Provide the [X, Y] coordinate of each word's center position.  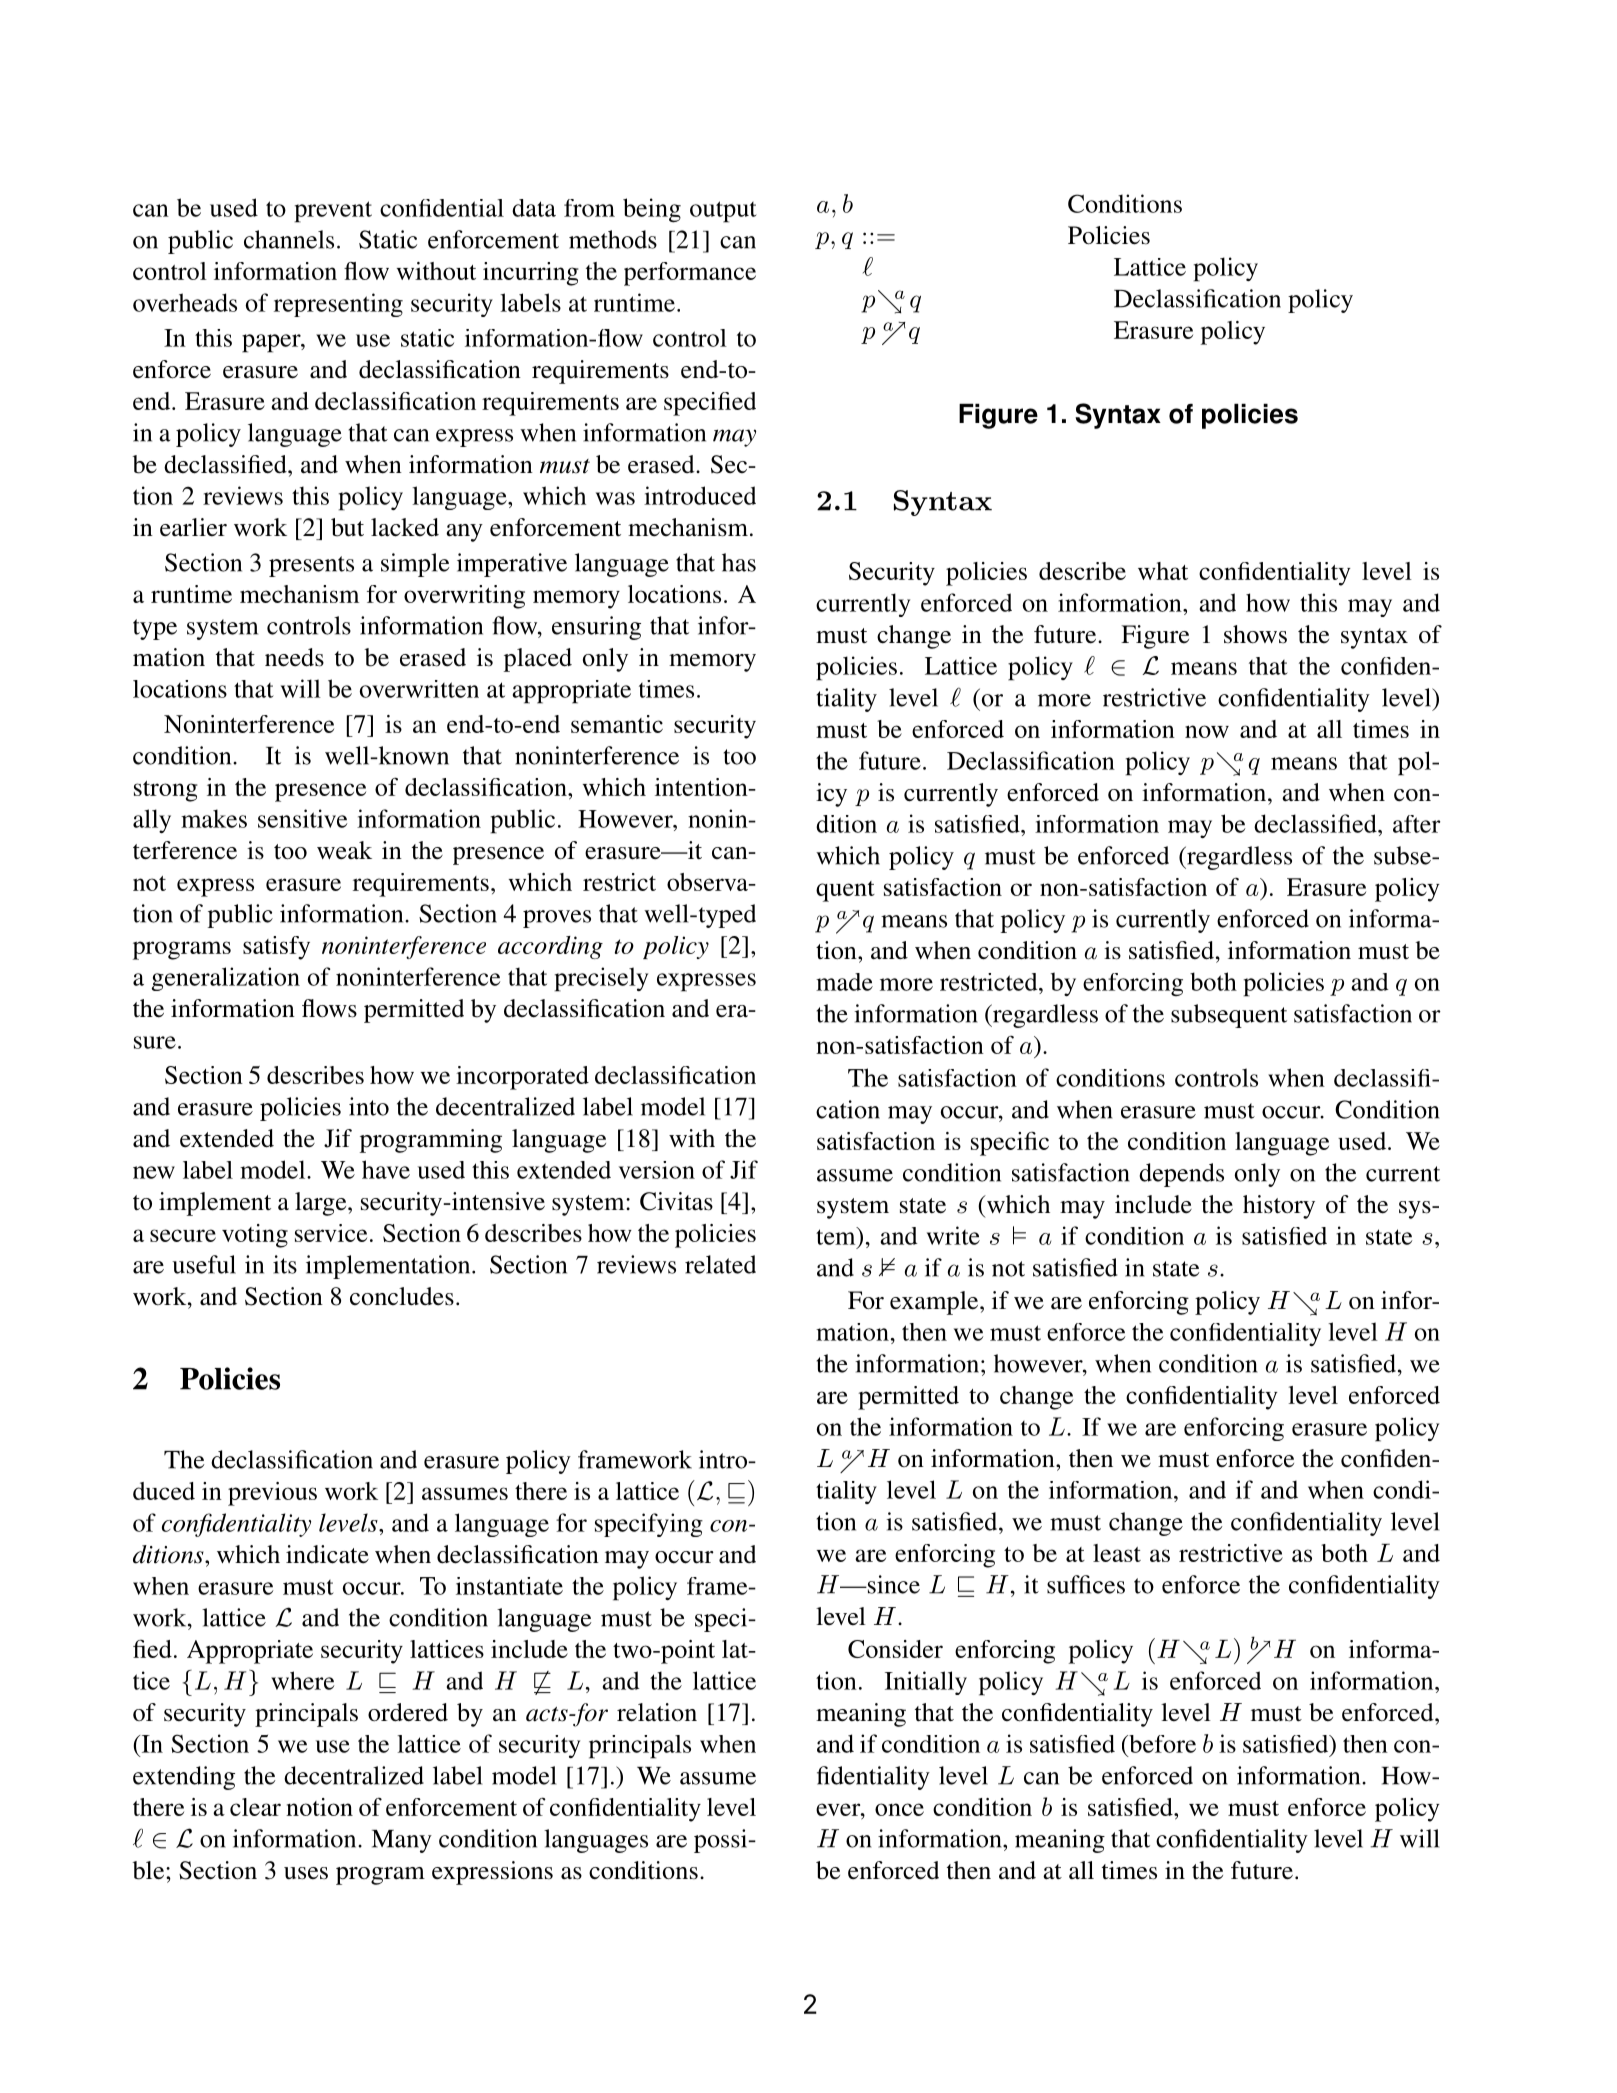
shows [1255, 634]
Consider [895, 1649]
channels [289, 239]
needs [294, 657]
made [844, 982]
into [369, 1106]
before [1161, 1744]
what [1163, 571]
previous [272, 1494]
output [723, 212]
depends [1181, 1175]
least [1117, 1553]
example [935, 1303]
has [739, 562]
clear [255, 1807]
